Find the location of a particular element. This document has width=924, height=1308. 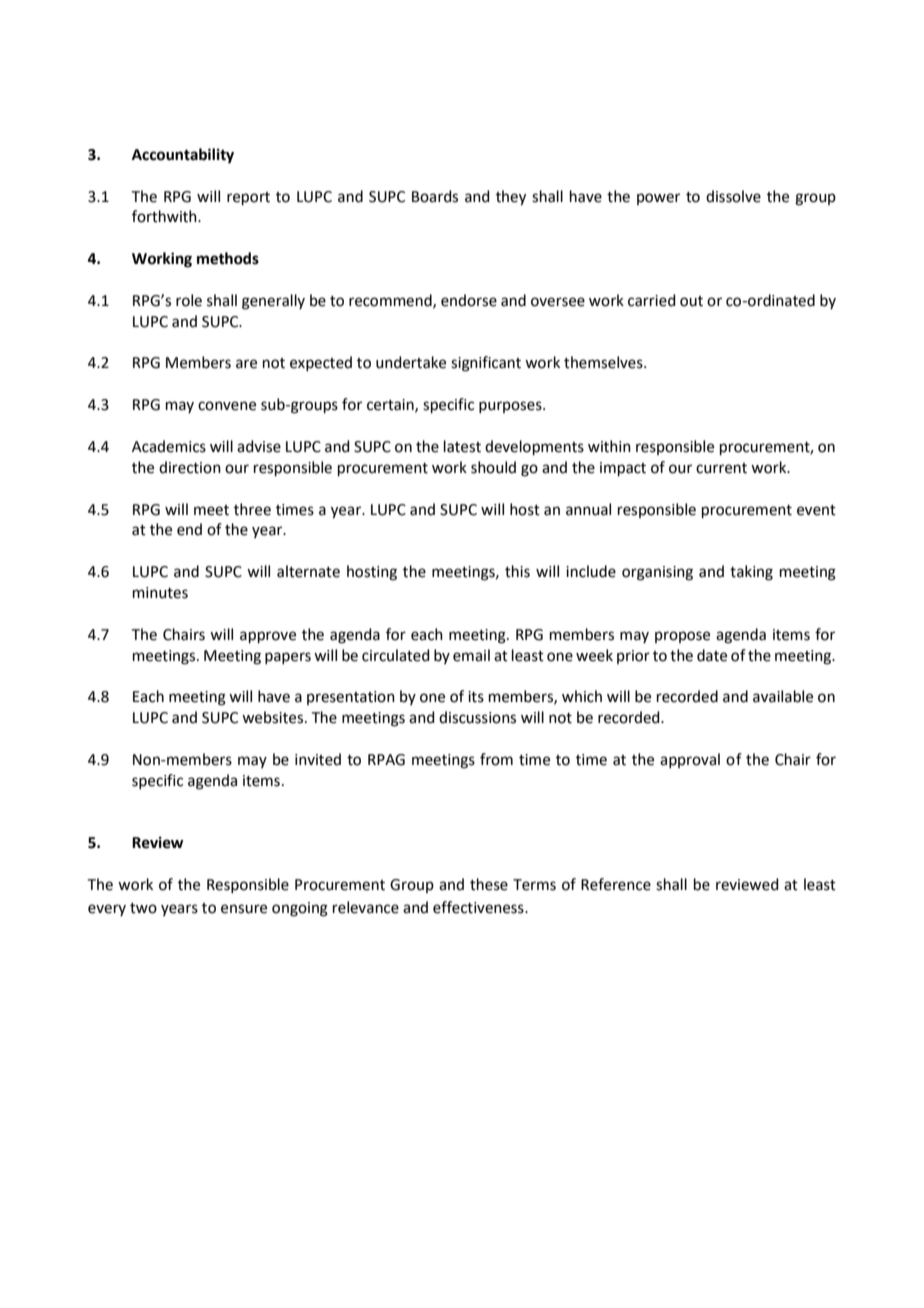

Boards is located at coordinates (435, 196).
